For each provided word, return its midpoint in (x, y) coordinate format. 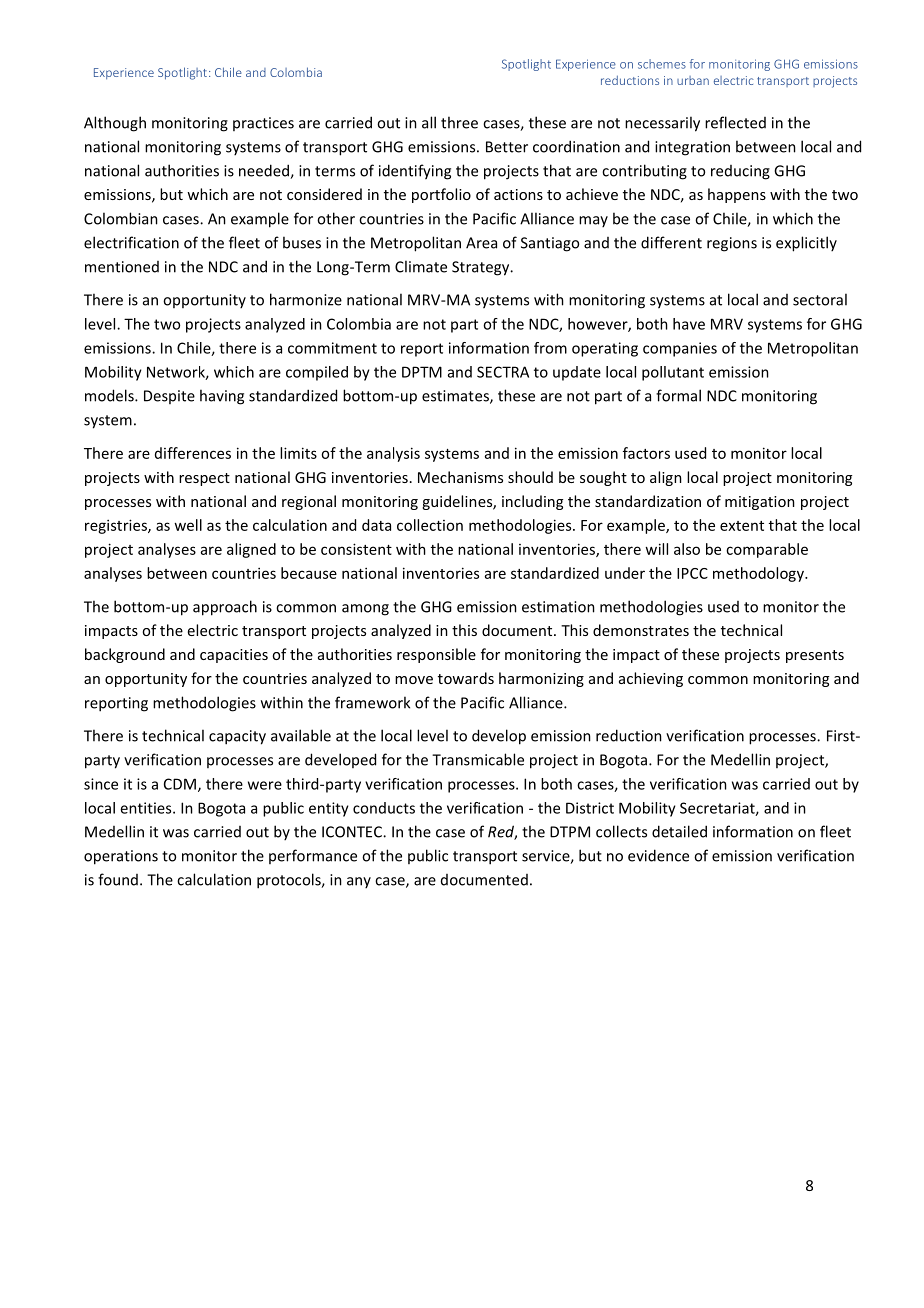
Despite (169, 397)
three (459, 122)
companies (680, 349)
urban (693, 80)
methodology (759, 574)
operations (121, 857)
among (365, 610)
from (550, 348)
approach (225, 608)
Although (115, 124)
